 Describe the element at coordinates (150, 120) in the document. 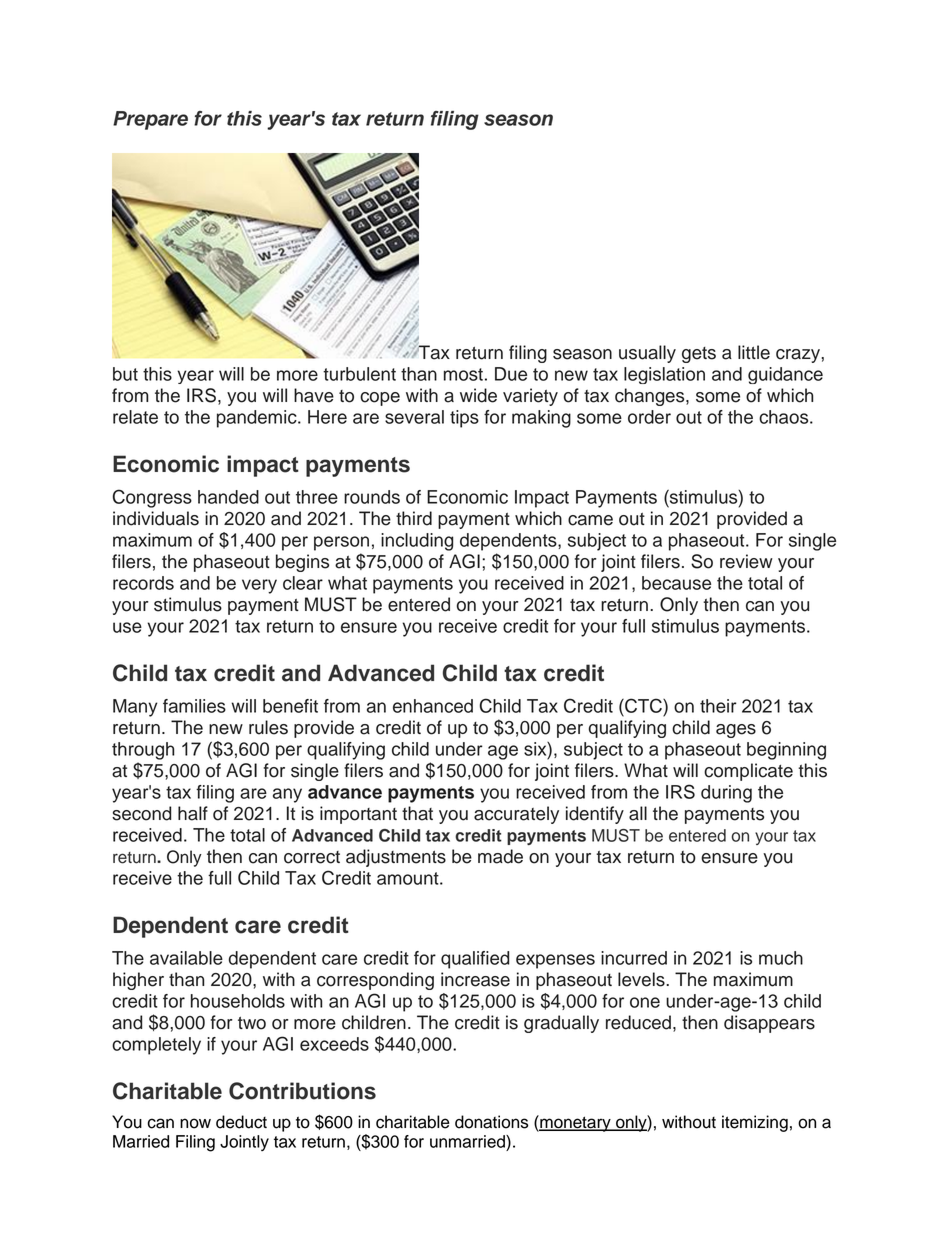

I see `Prepare` at that location.
